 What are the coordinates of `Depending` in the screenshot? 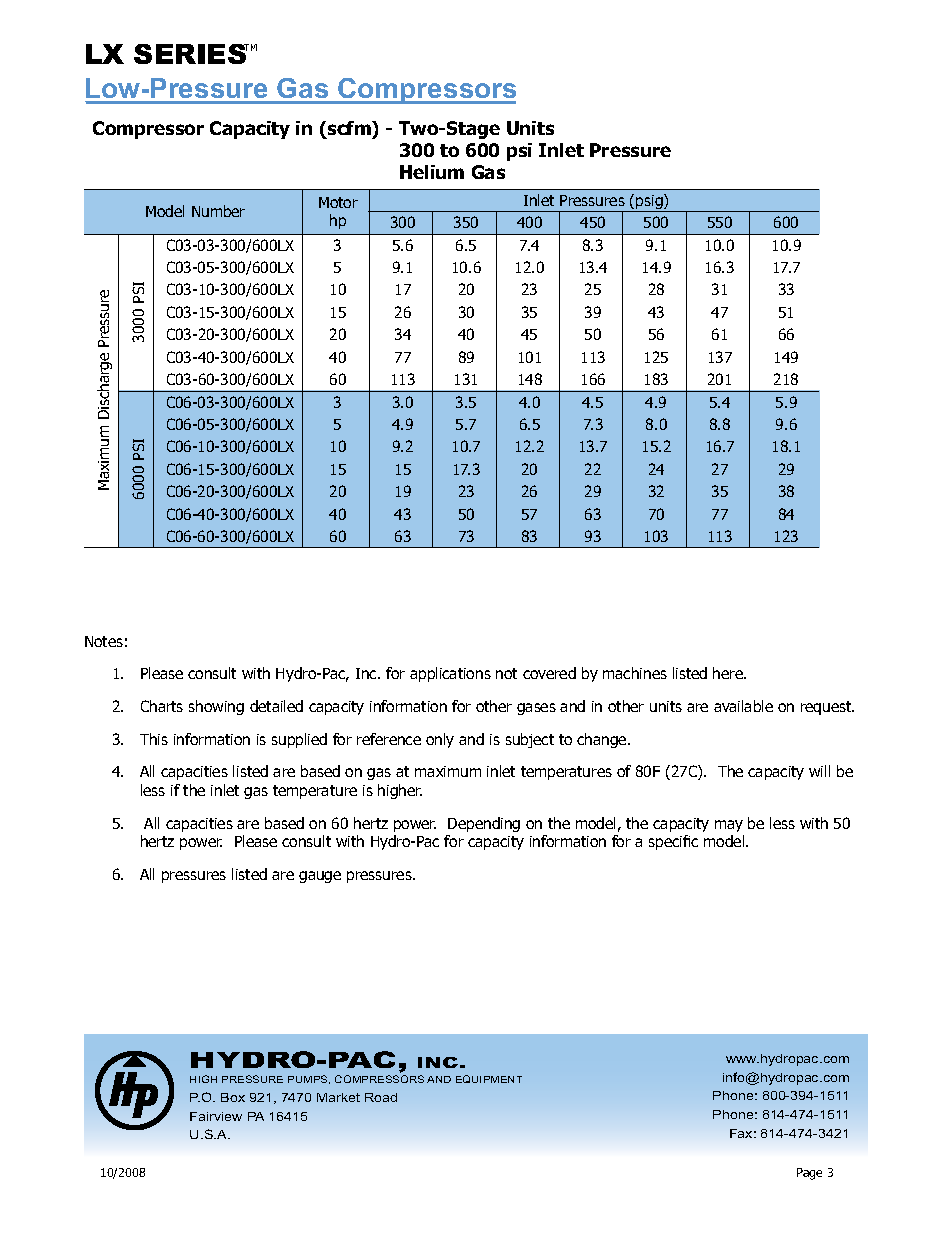 It's located at (484, 824).
